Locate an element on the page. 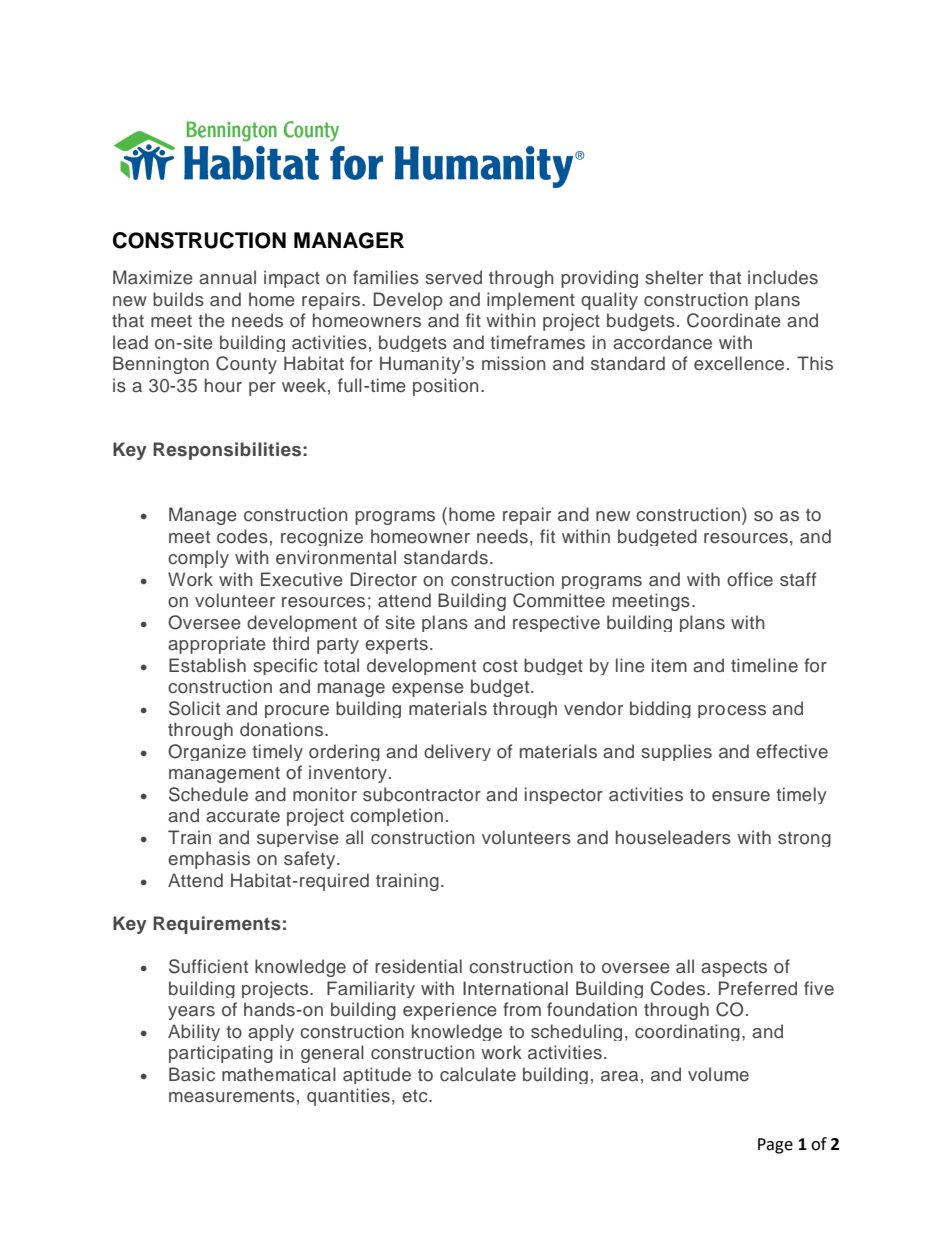 This page has height=1233, width=952. Solicit is located at coordinates (194, 708).
